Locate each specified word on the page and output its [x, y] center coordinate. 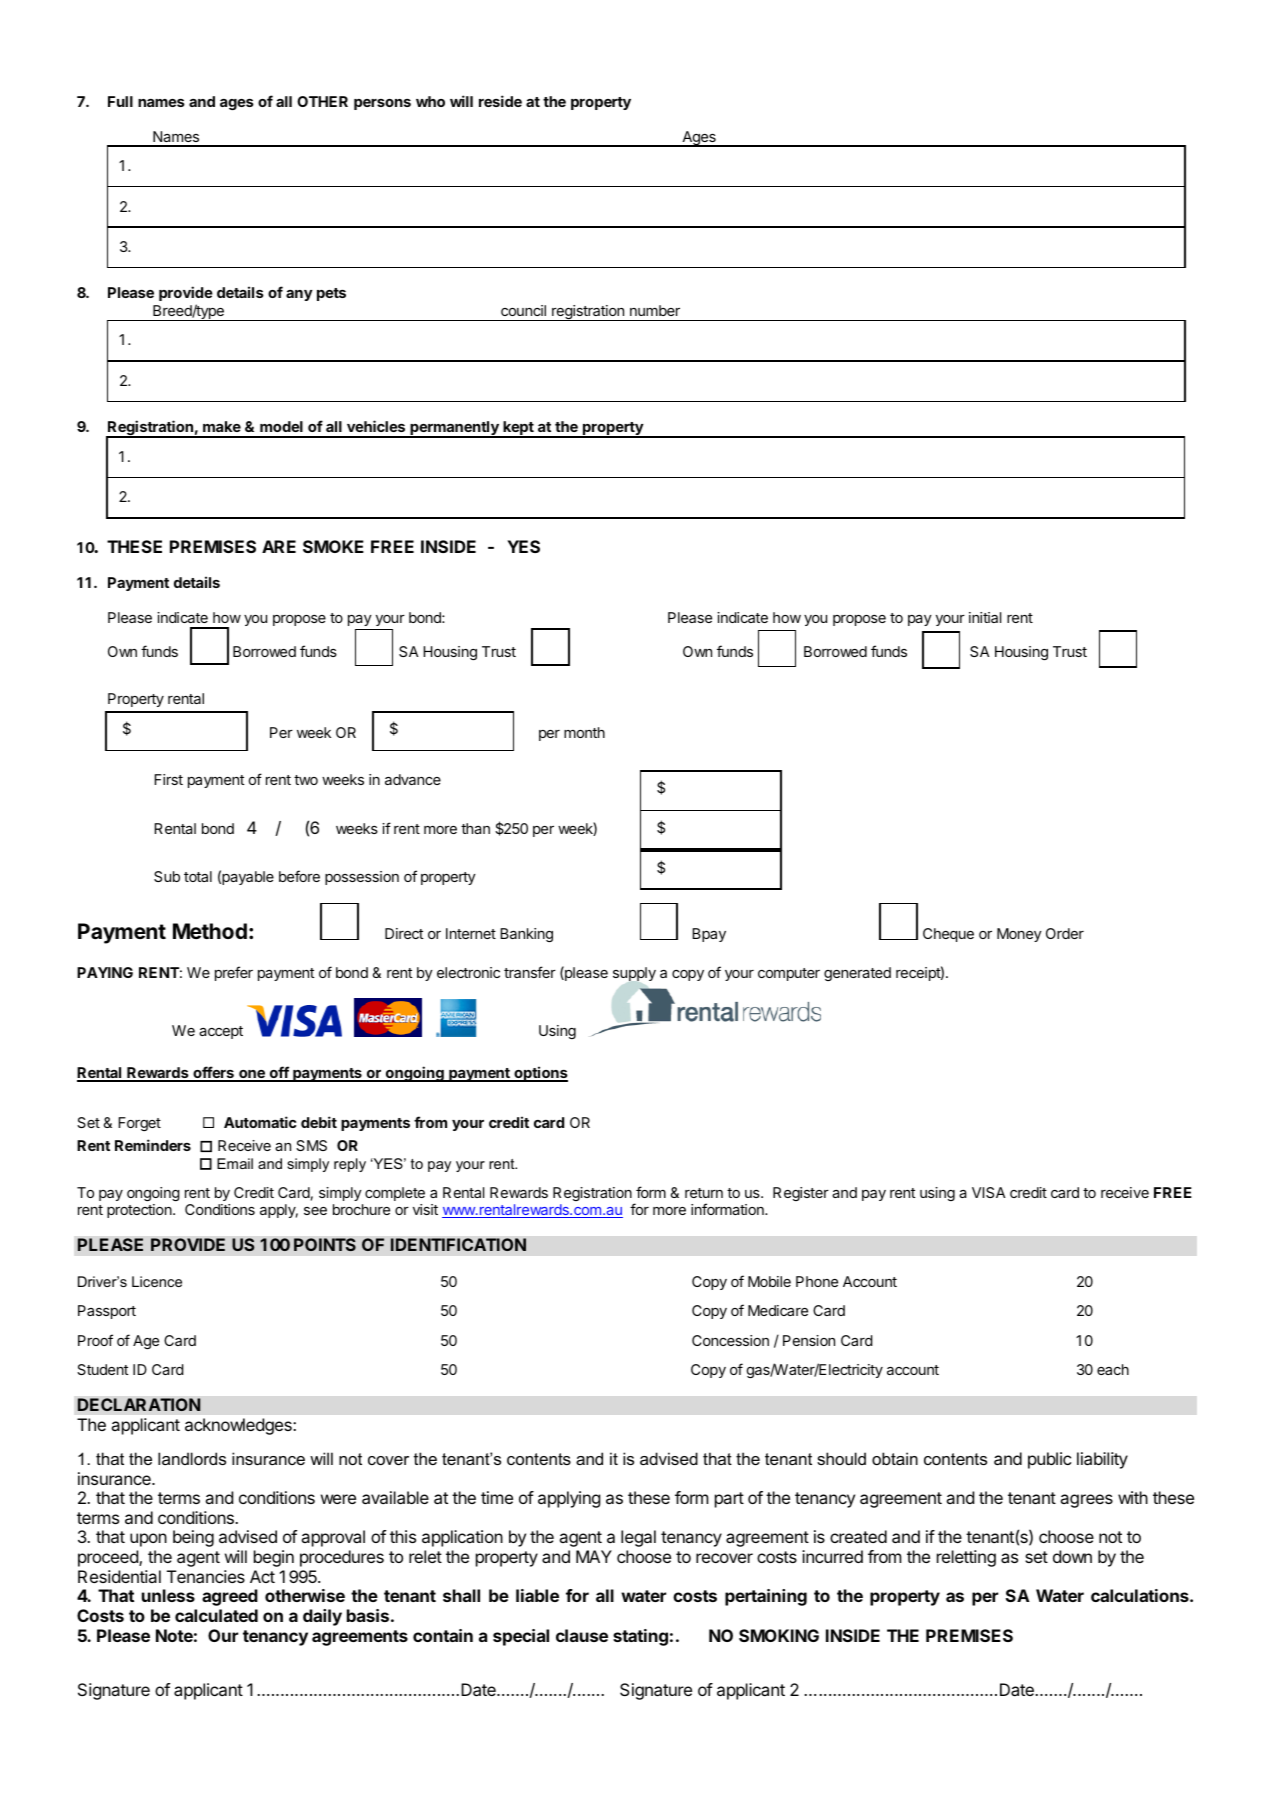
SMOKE [333, 546]
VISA [988, 1192]
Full [120, 101]
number [655, 310]
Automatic [260, 1122]
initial [985, 617]
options [540, 1074]
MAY [594, 1556]
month [584, 732]
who [430, 101]
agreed [230, 1597]
